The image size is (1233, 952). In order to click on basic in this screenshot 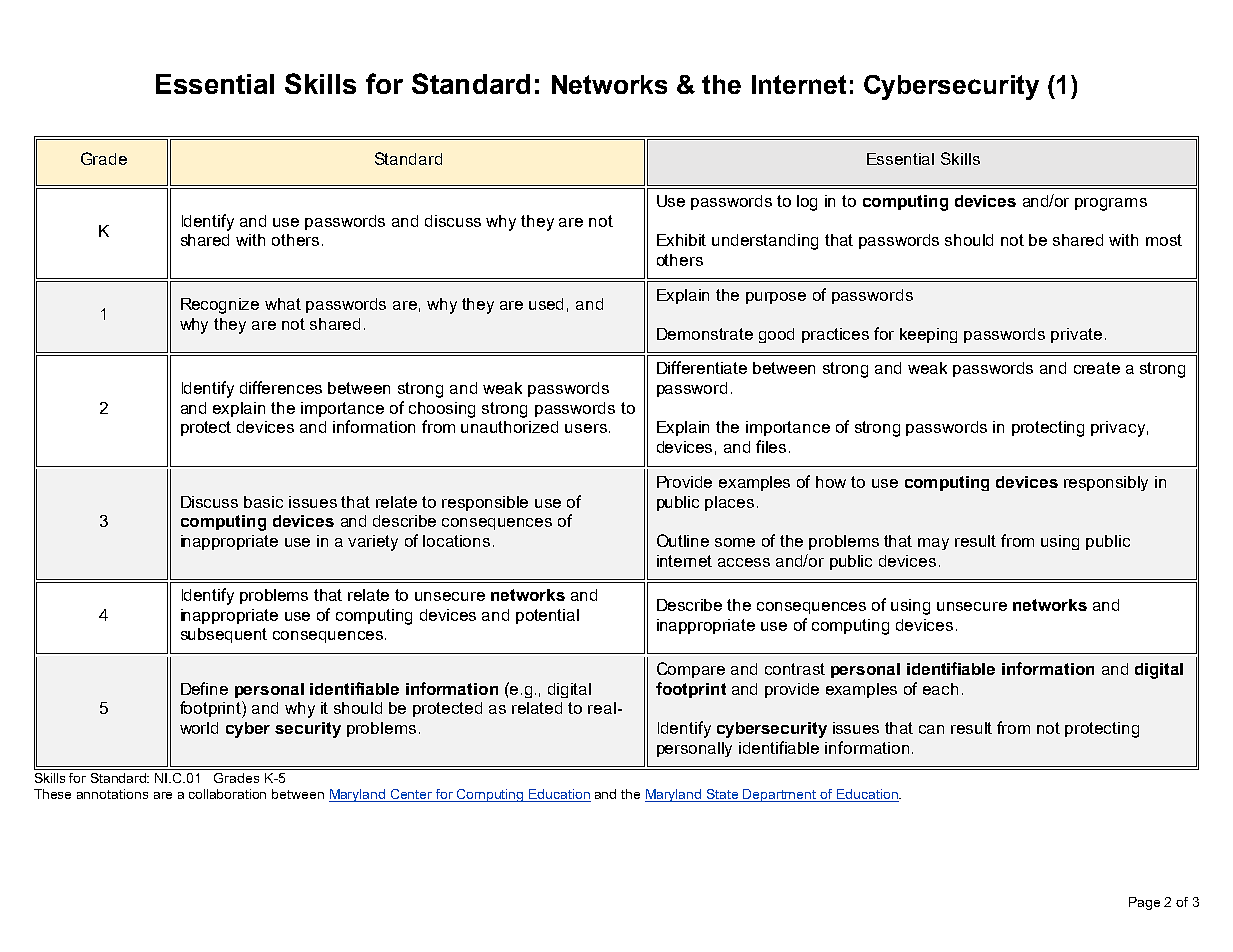, I will do `click(263, 502)`.
